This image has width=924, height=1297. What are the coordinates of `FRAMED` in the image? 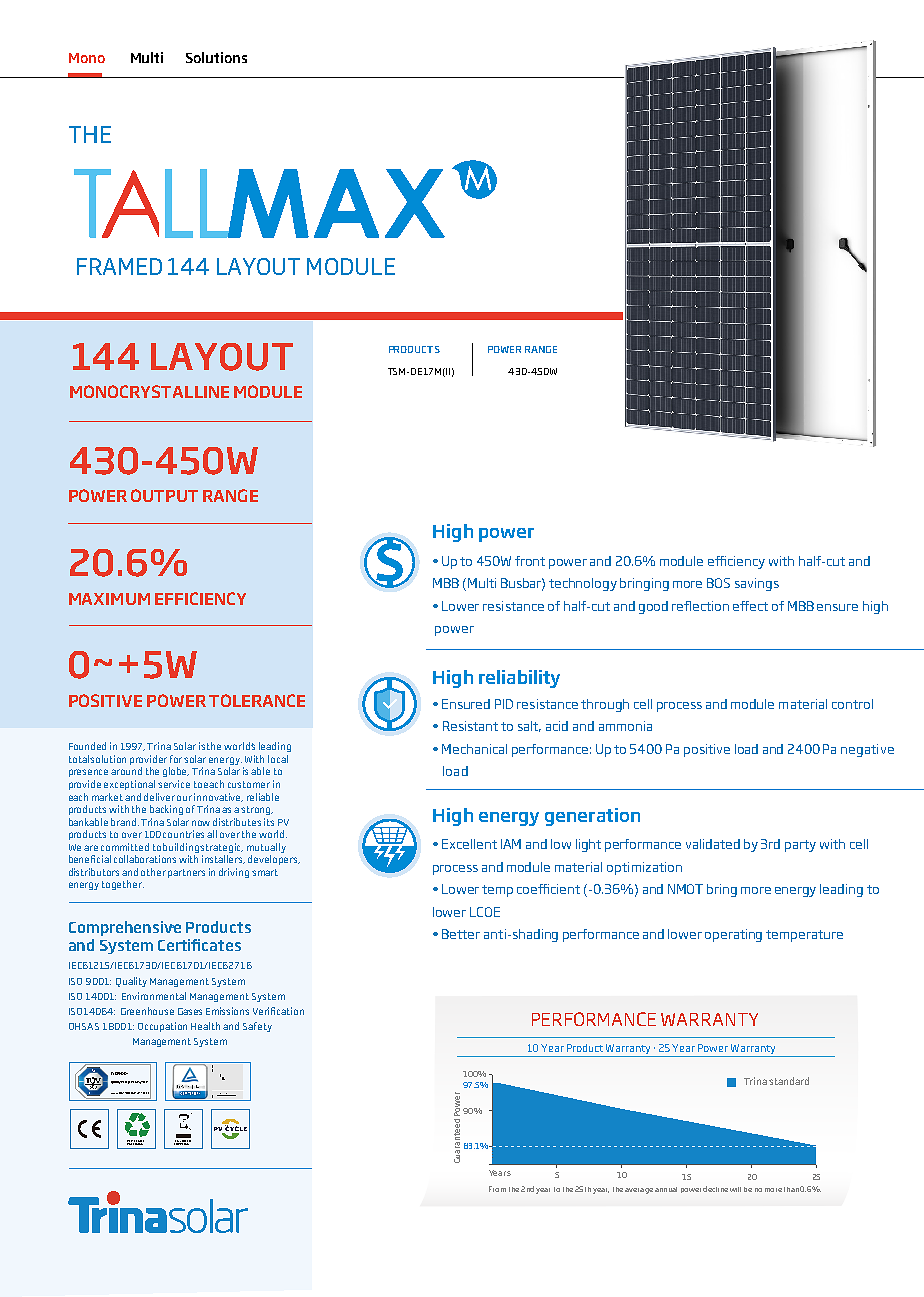 It's located at (119, 266).
